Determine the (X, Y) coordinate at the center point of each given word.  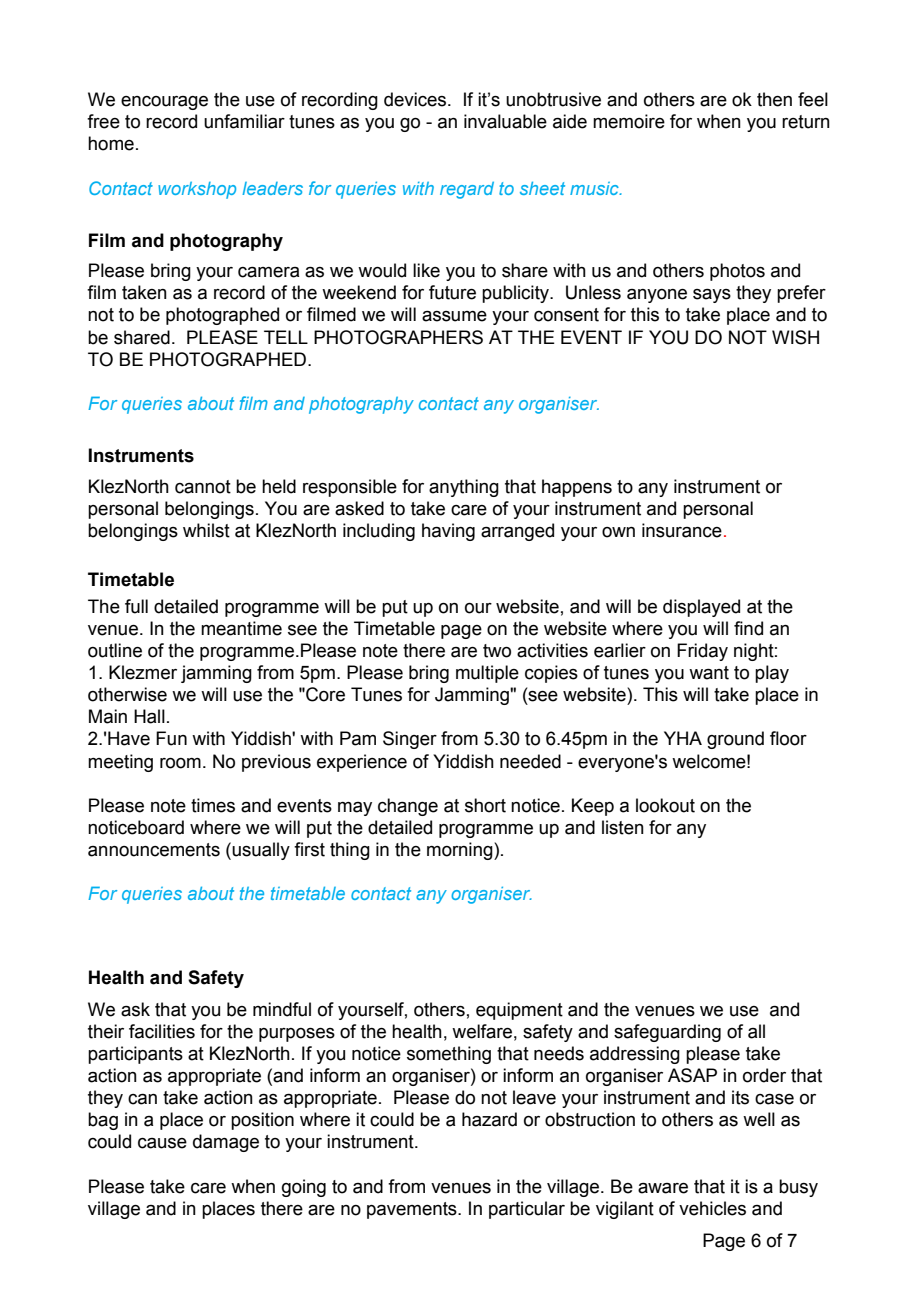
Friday (702, 652)
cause (162, 1143)
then (774, 99)
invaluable (505, 121)
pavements (413, 1210)
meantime (241, 628)
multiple (487, 674)
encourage (164, 103)
